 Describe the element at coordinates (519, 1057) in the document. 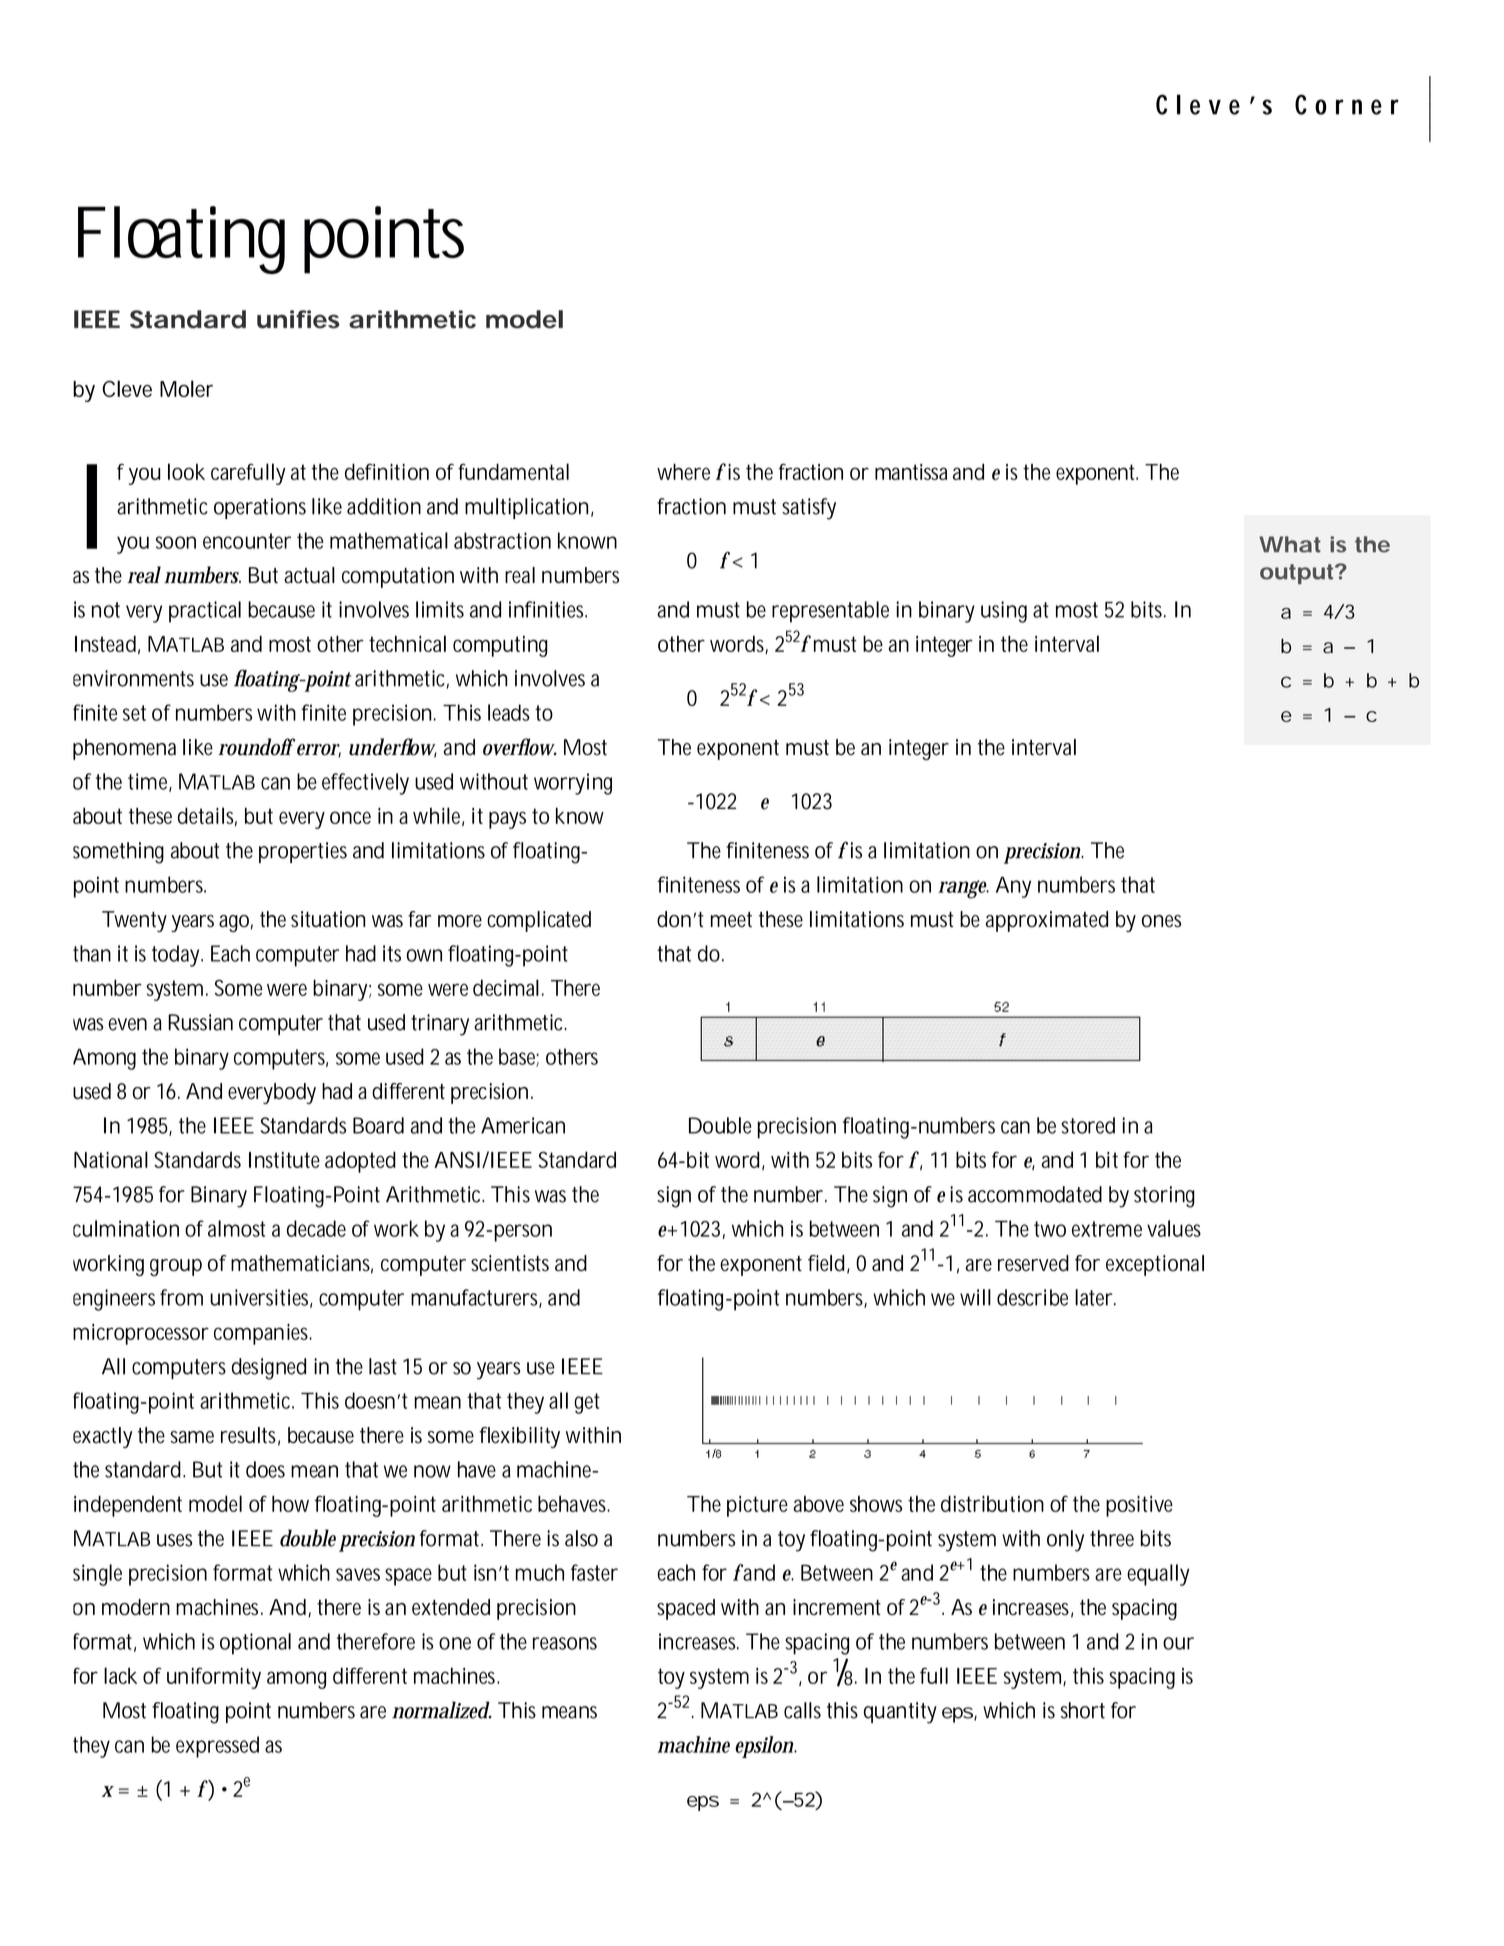

I see `base` at that location.
